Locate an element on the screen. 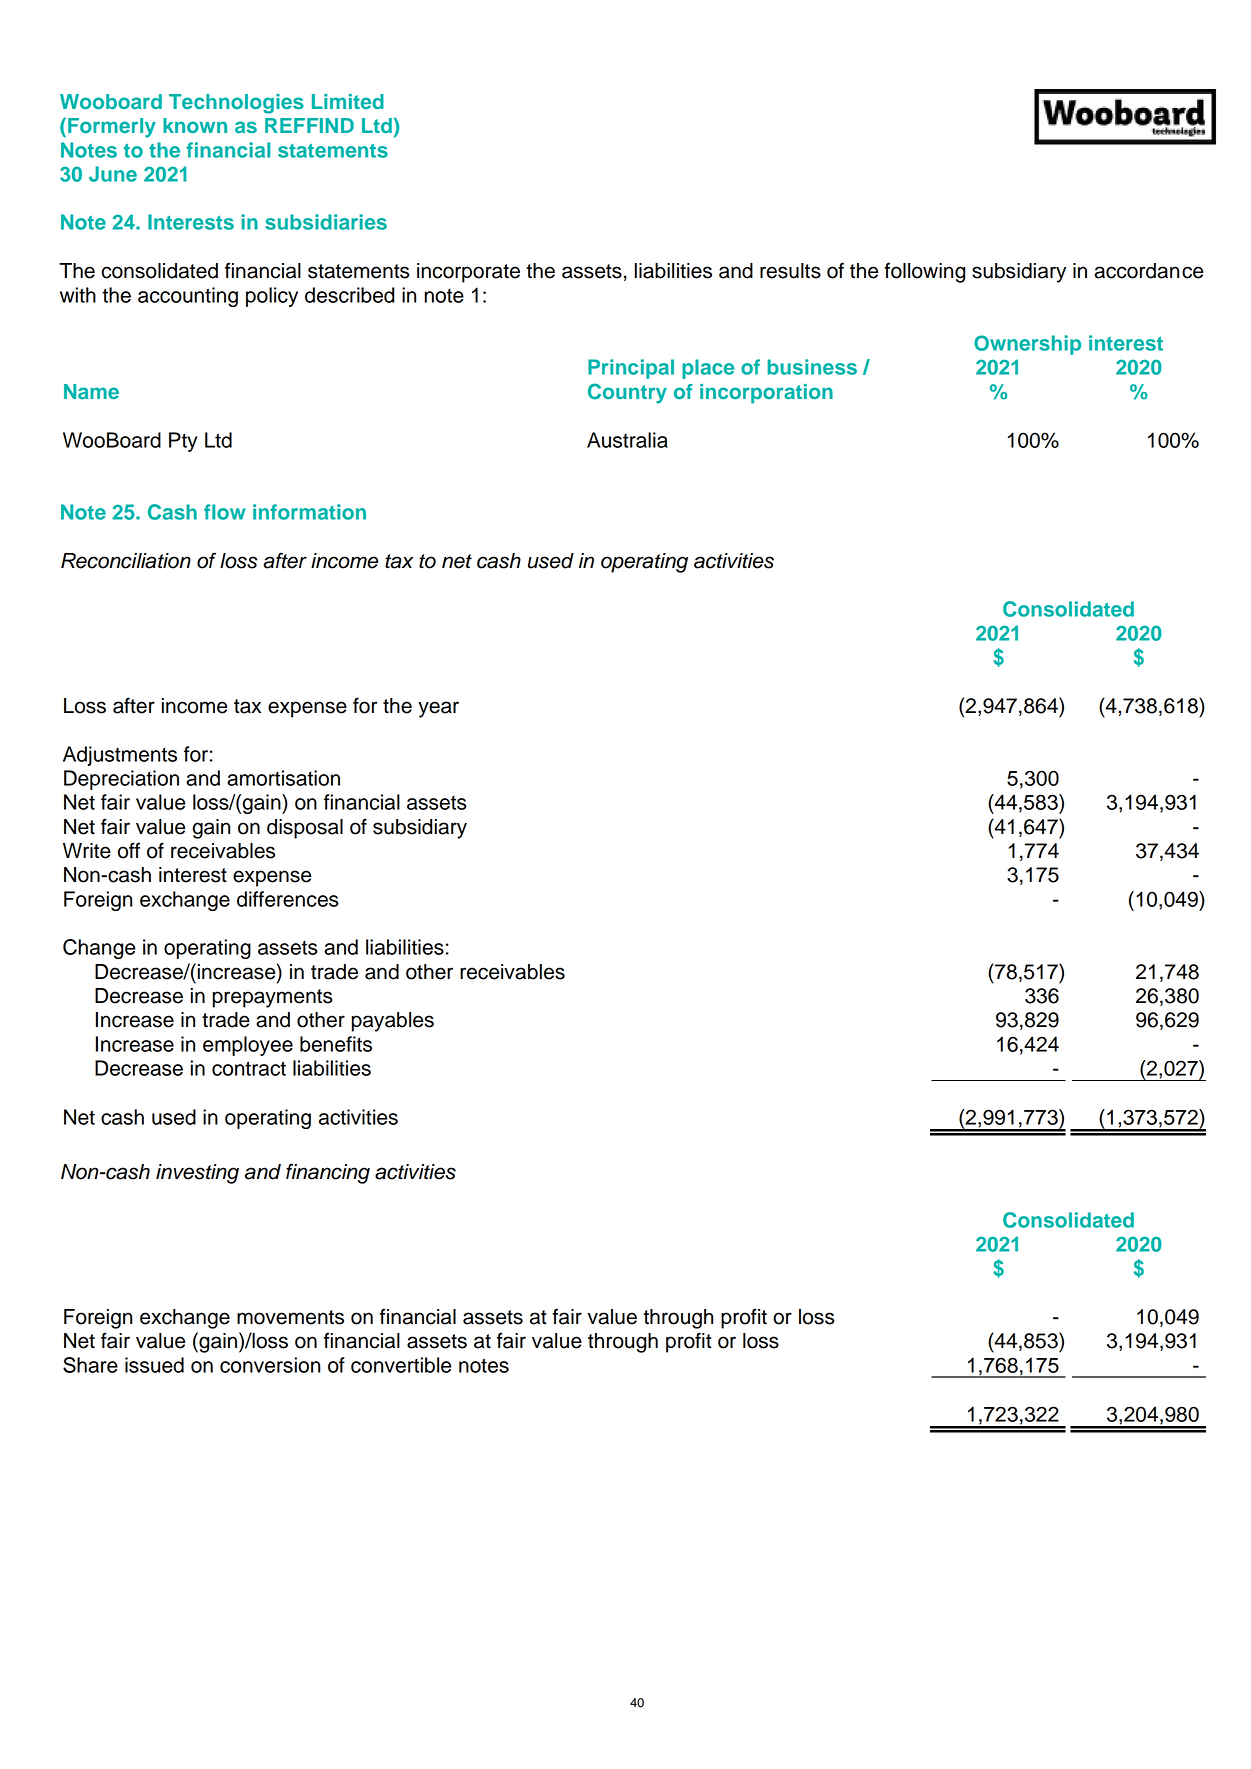 This screenshot has width=1251, height=1769. incorporate is located at coordinates (468, 273).
